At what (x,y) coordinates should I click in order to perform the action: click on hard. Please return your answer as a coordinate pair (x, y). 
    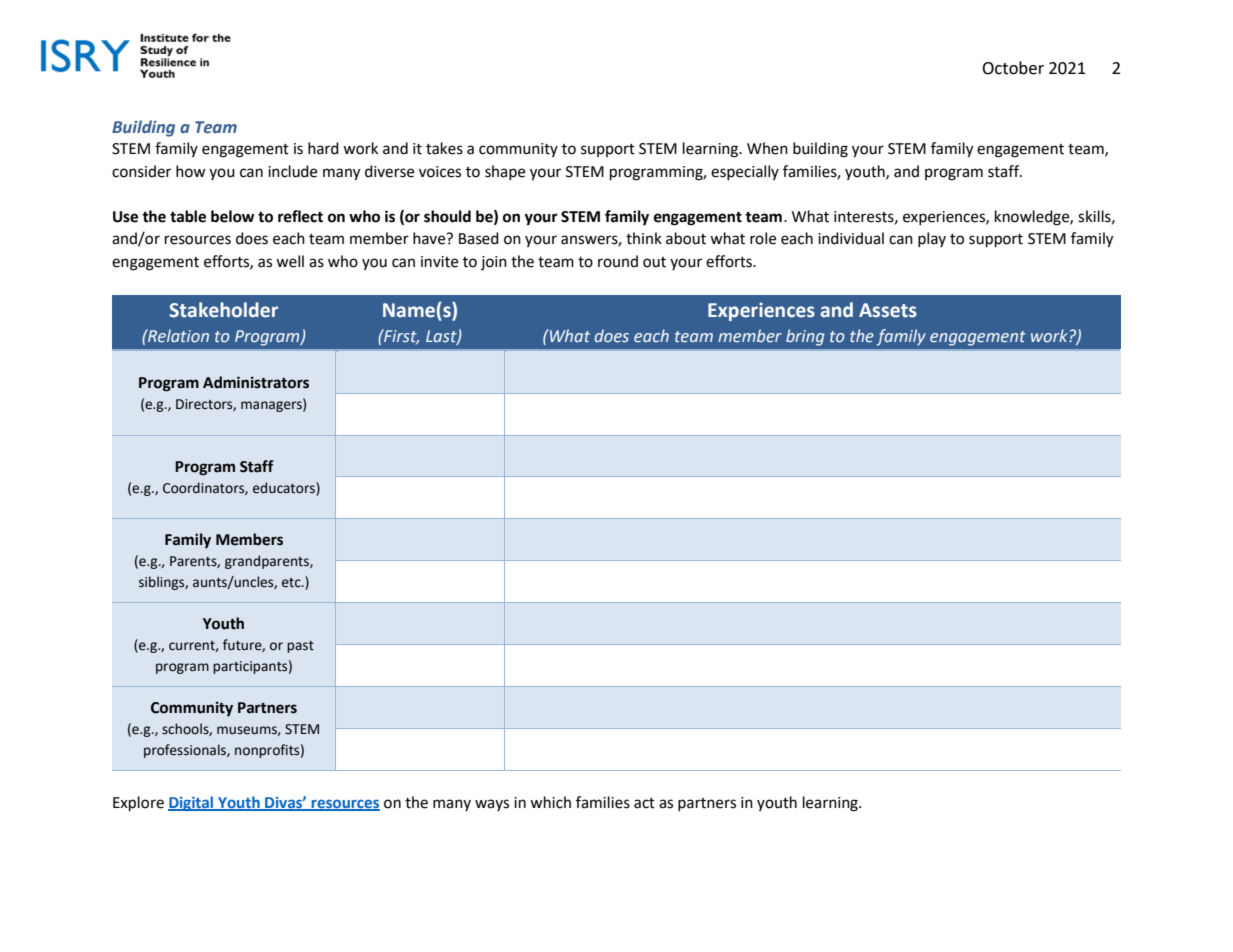
    Looking at the image, I should click on (323, 148).
